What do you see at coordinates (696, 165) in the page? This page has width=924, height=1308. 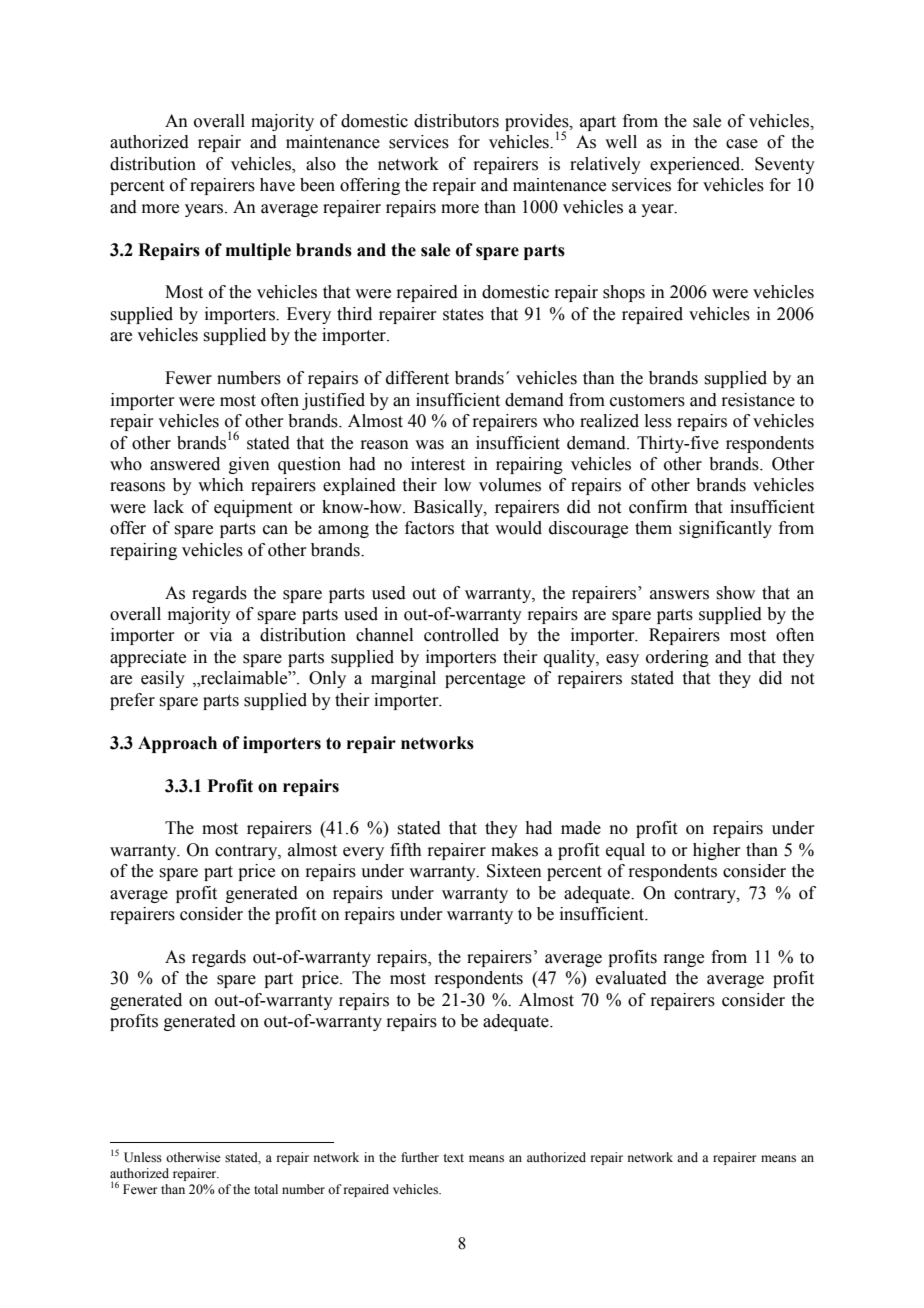 I see `experienced` at bounding box center [696, 165].
